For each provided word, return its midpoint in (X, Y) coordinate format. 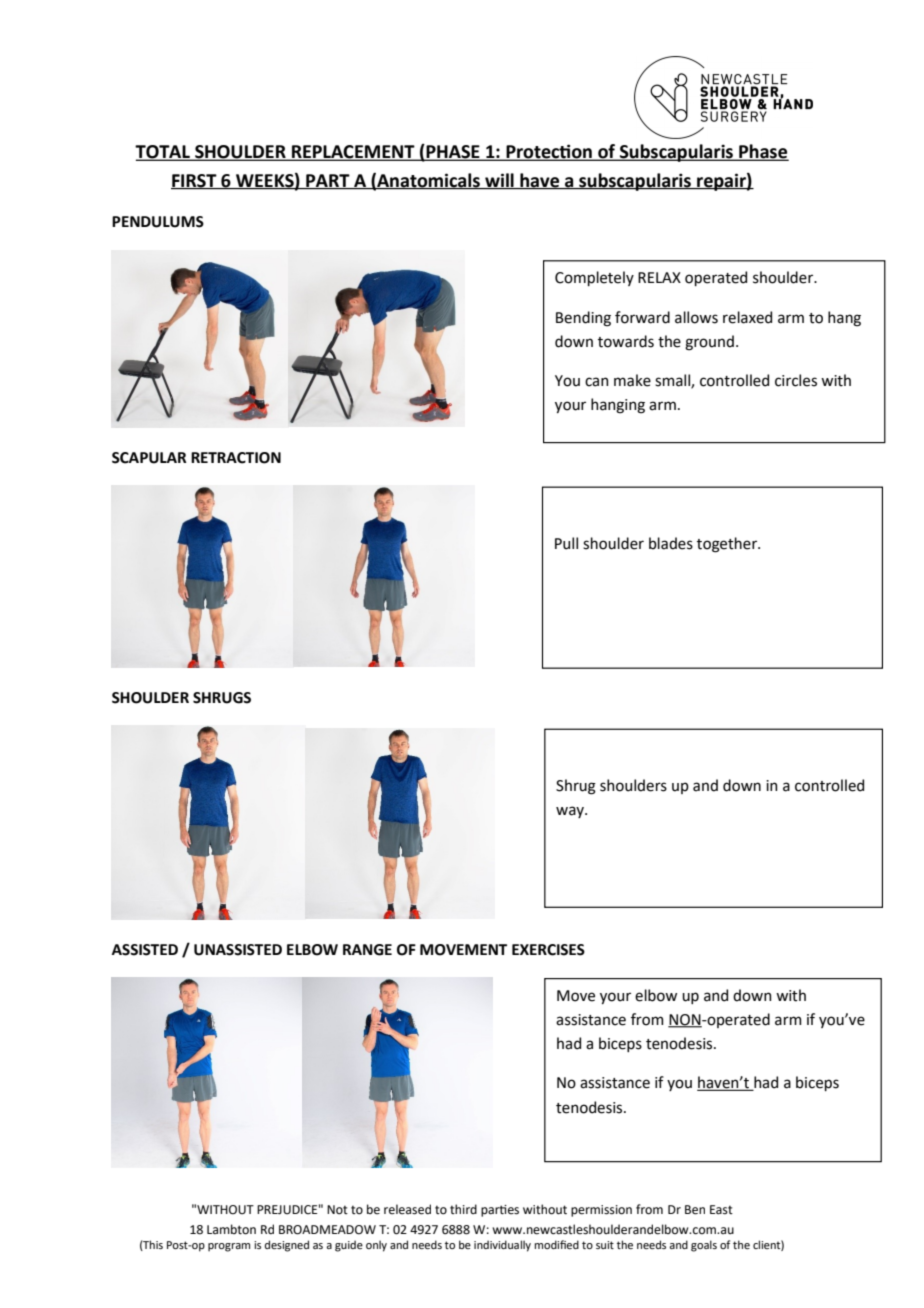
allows (696, 317)
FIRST (195, 181)
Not (337, 1210)
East (721, 1210)
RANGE (367, 950)
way (571, 812)
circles (796, 380)
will (499, 181)
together (728, 545)
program (229, 1247)
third (463, 1209)
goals (704, 1246)
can (597, 382)
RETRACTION (236, 458)
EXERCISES (548, 950)
